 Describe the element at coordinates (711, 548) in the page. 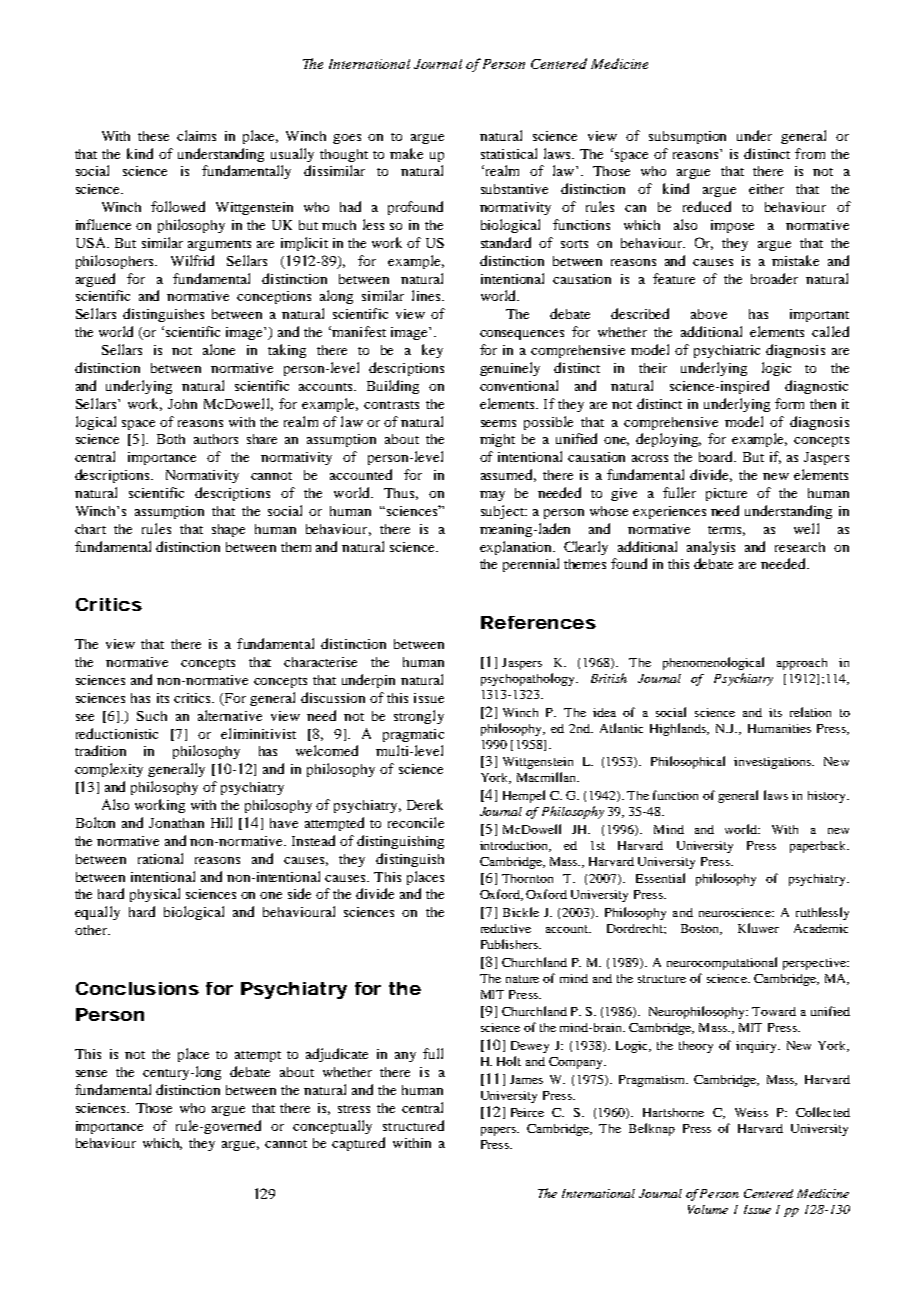

I see `analysis` at that location.
